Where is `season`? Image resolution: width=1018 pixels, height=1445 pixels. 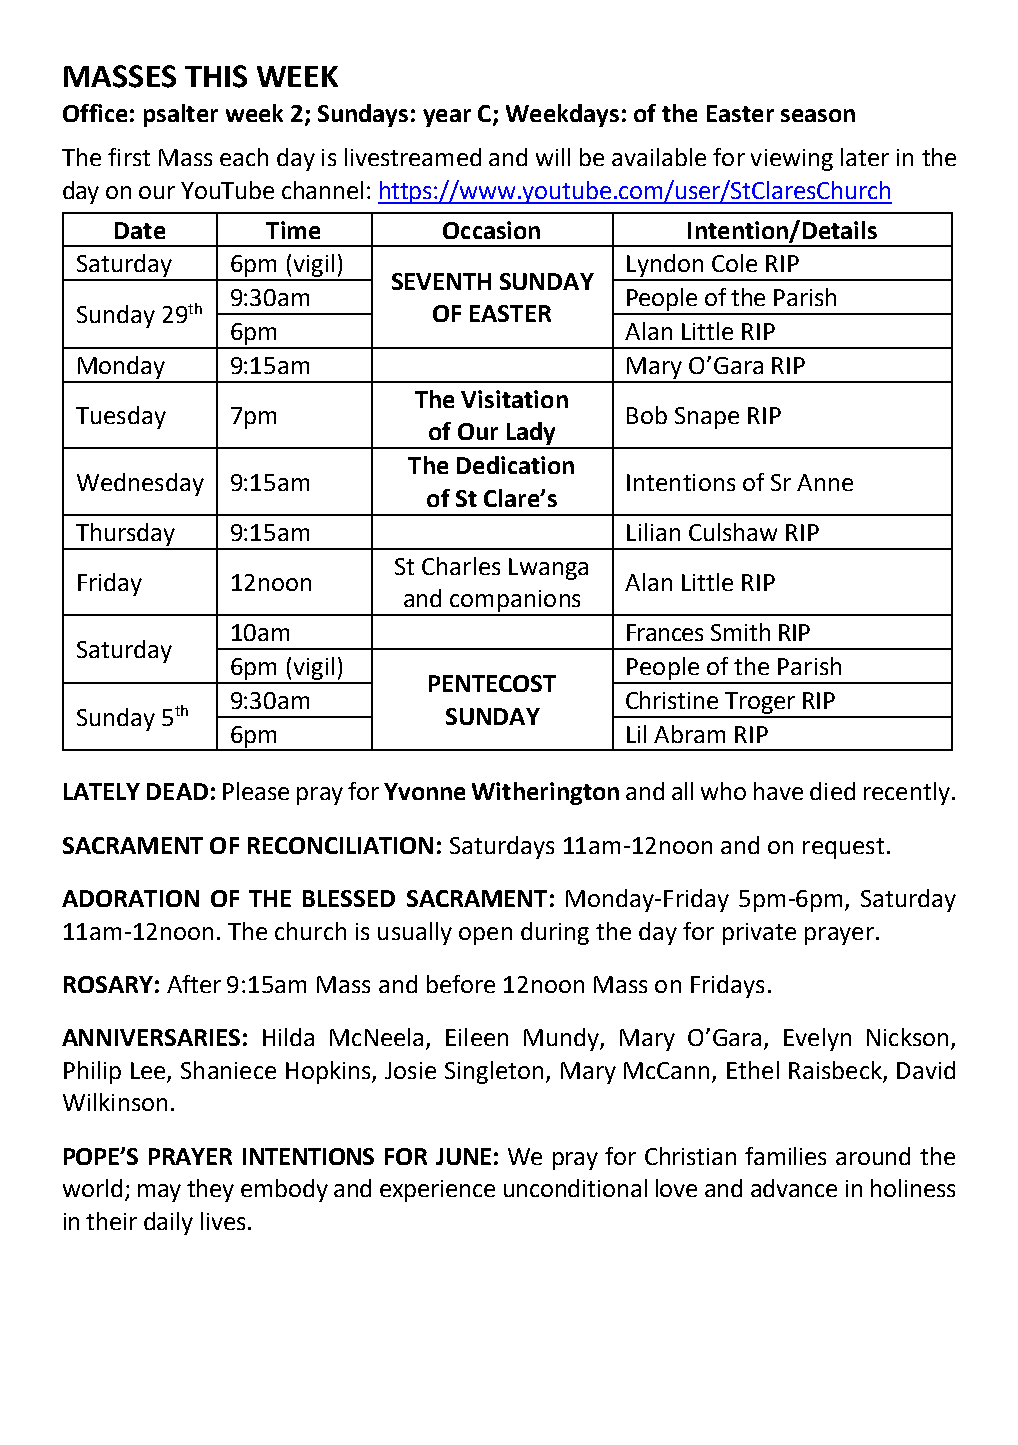 season is located at coordinates (818, 115).
